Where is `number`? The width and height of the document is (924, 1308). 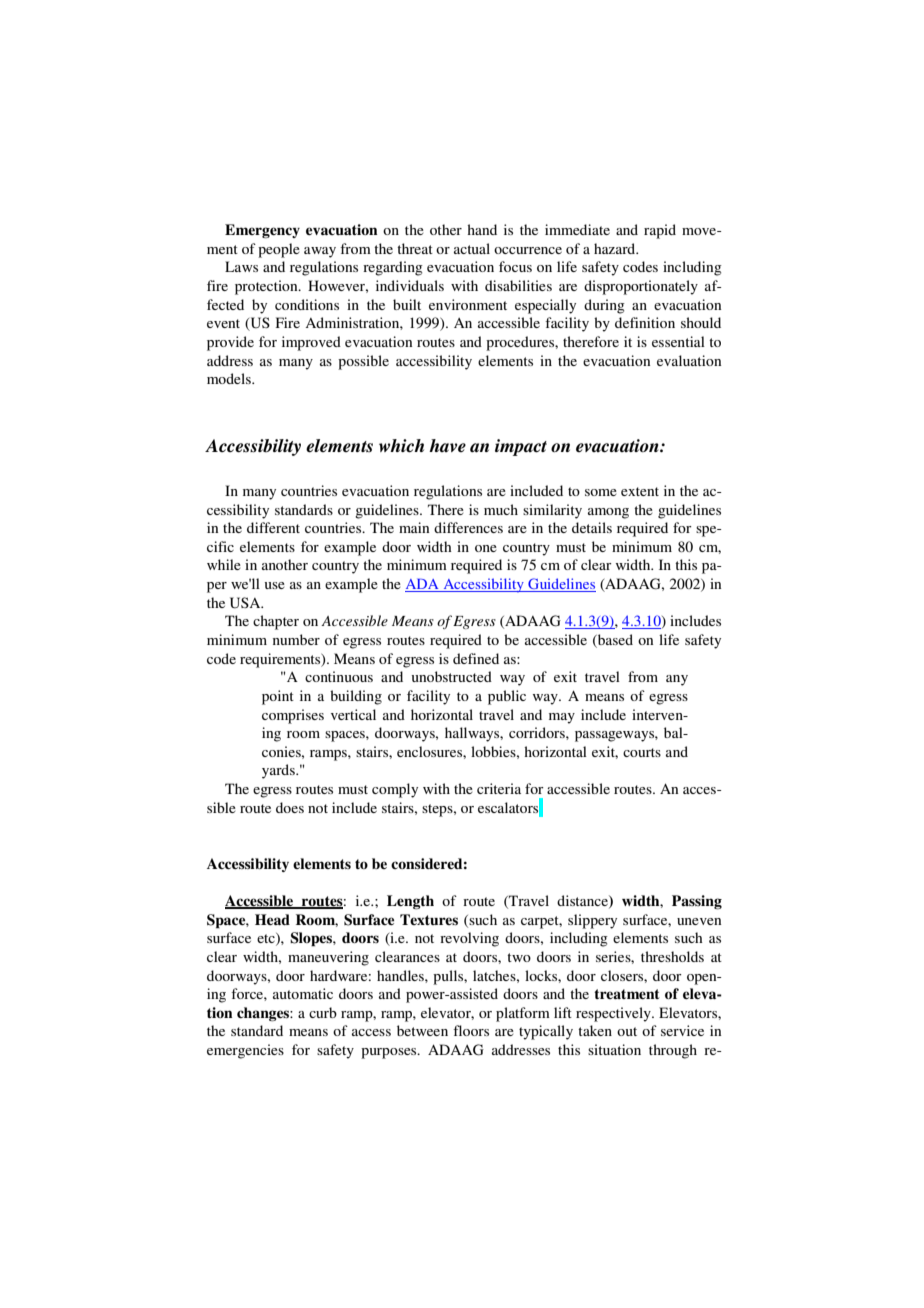 number is located at coordinates (296, 639).
